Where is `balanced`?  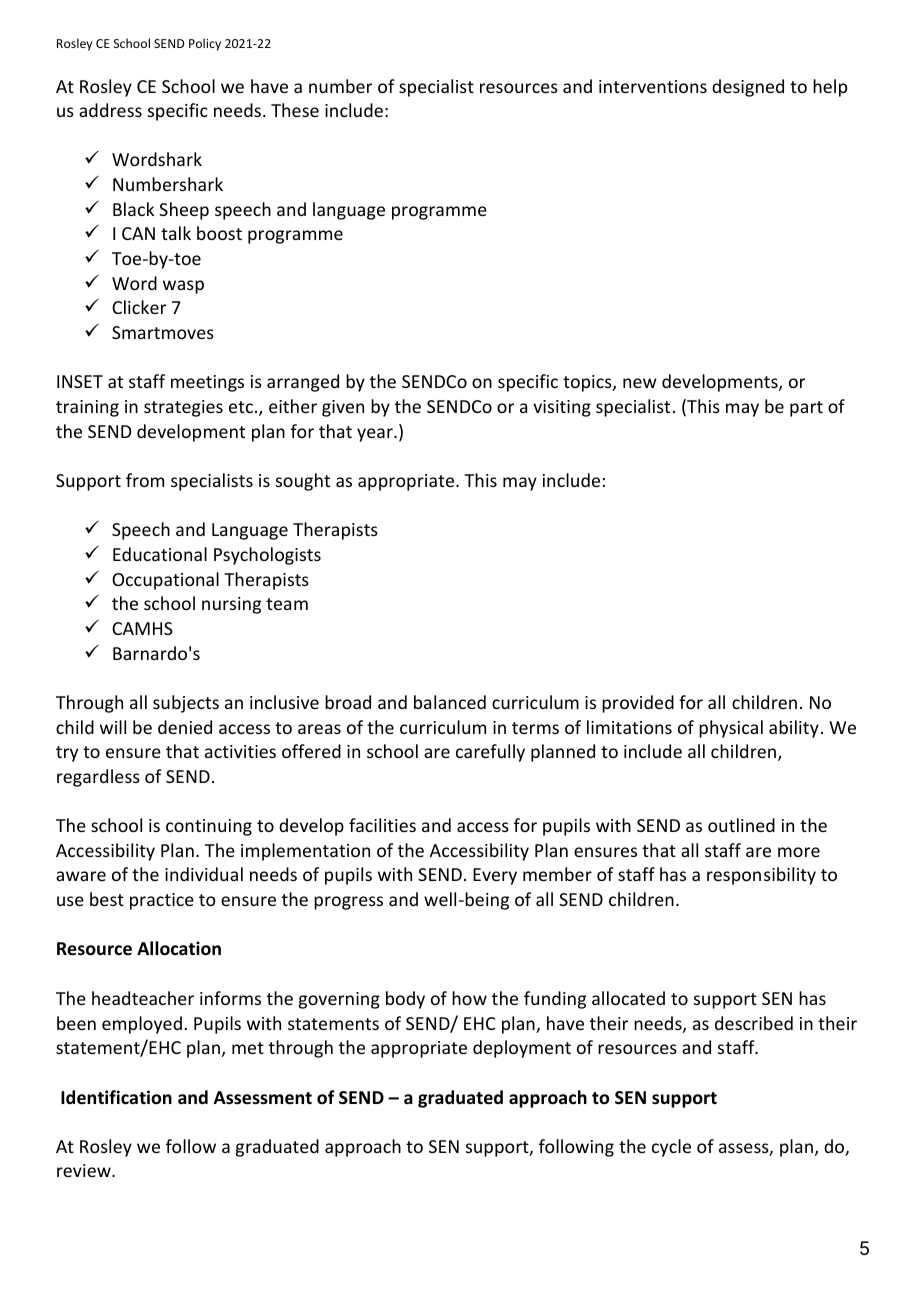 balanced is located at coordinates (450, 702).
